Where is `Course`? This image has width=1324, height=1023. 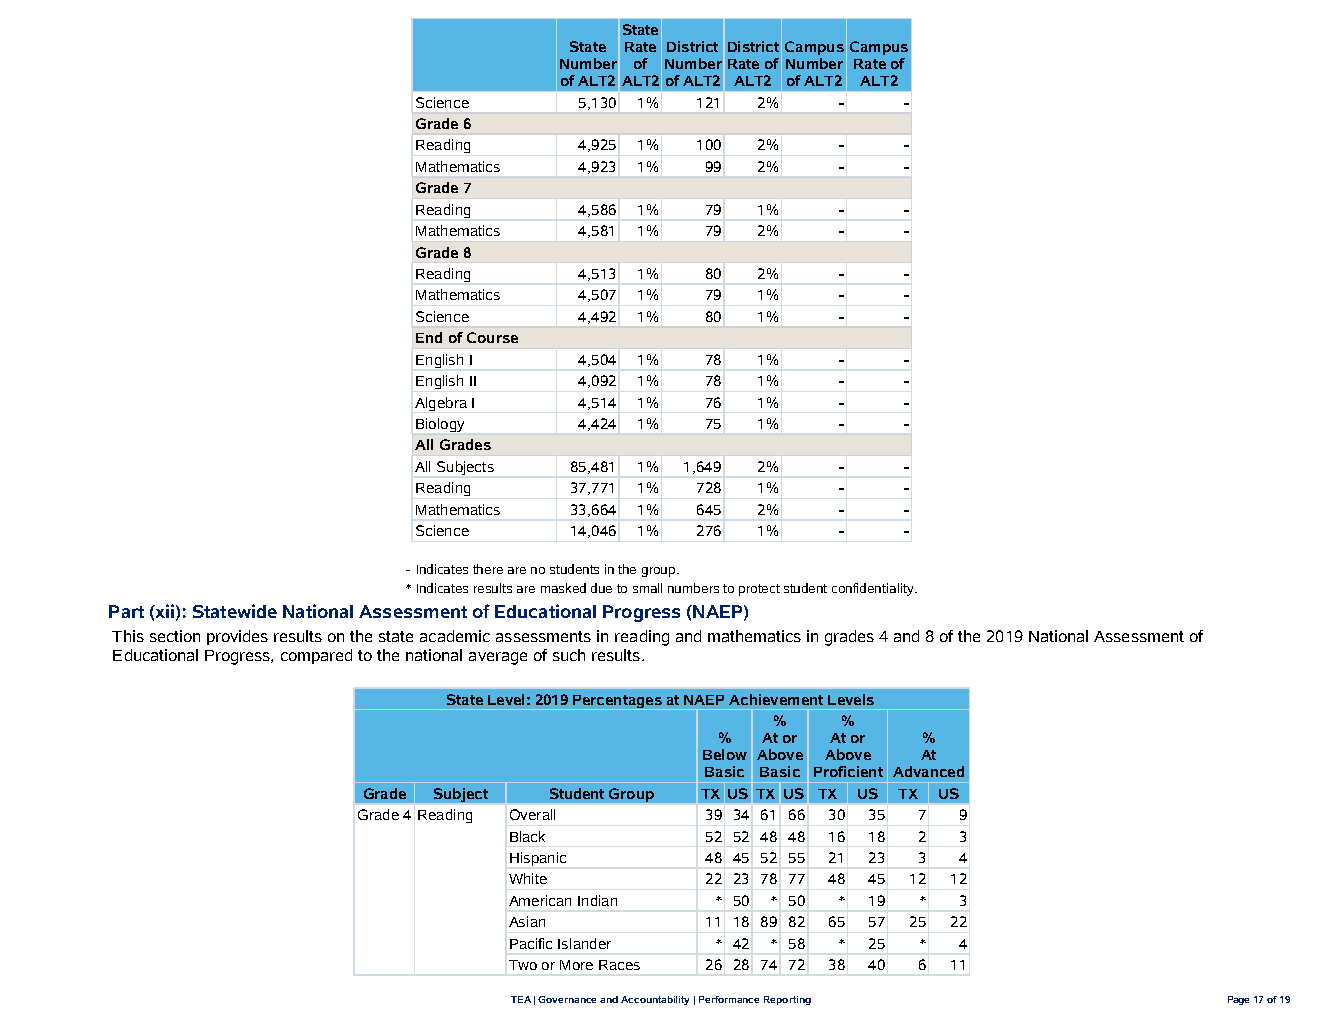
Course is located at coordinates (492, 337).
